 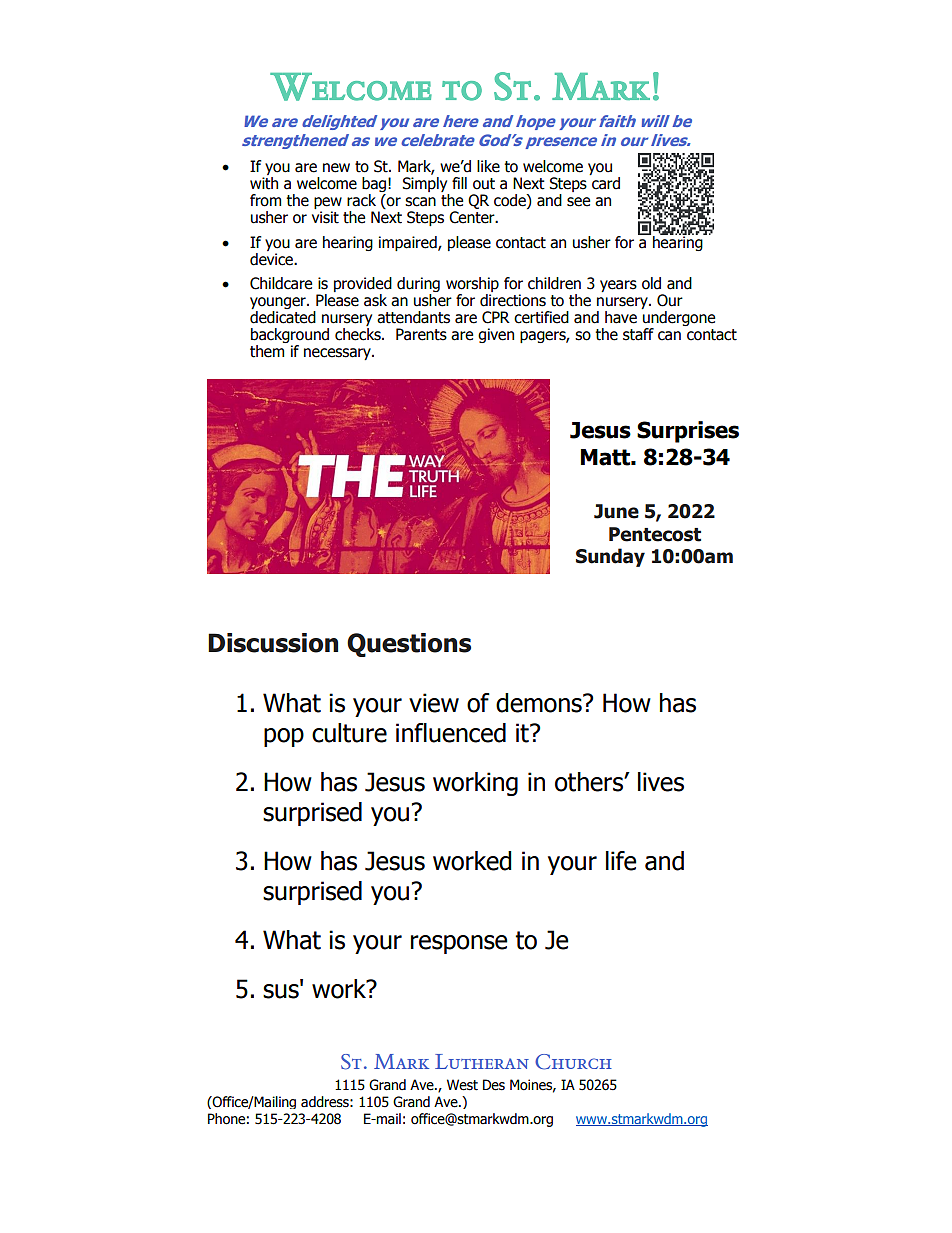 What do you see at coordinates (496, 335) in the screenshot?
I see `given` at bounding box center [496, 335].
